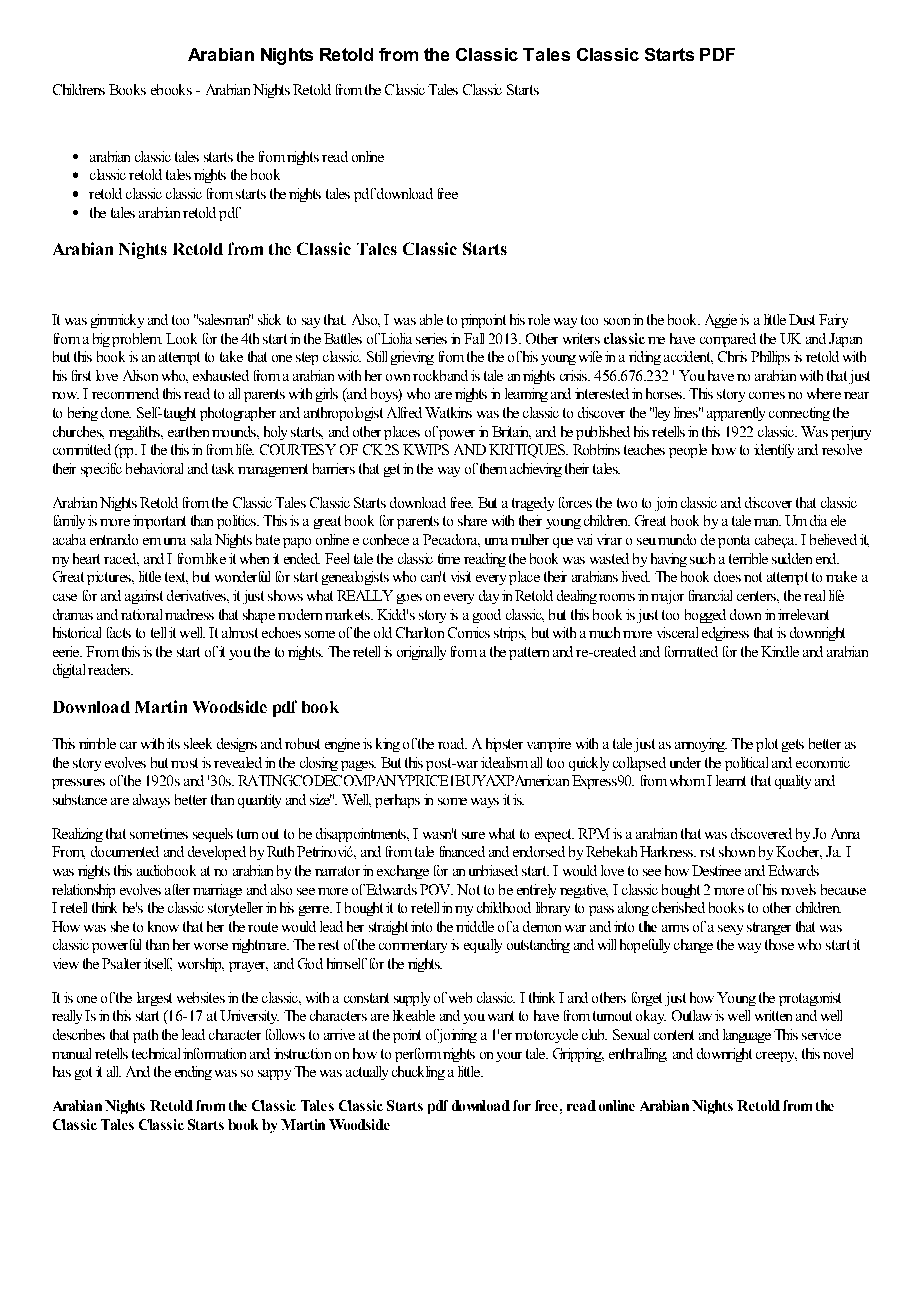 The width and height of the screenshot is (924, 1308). What do you see at coordinates (472, 520) in the screenshot?
I see `share` at bounding box center [472, 520].
